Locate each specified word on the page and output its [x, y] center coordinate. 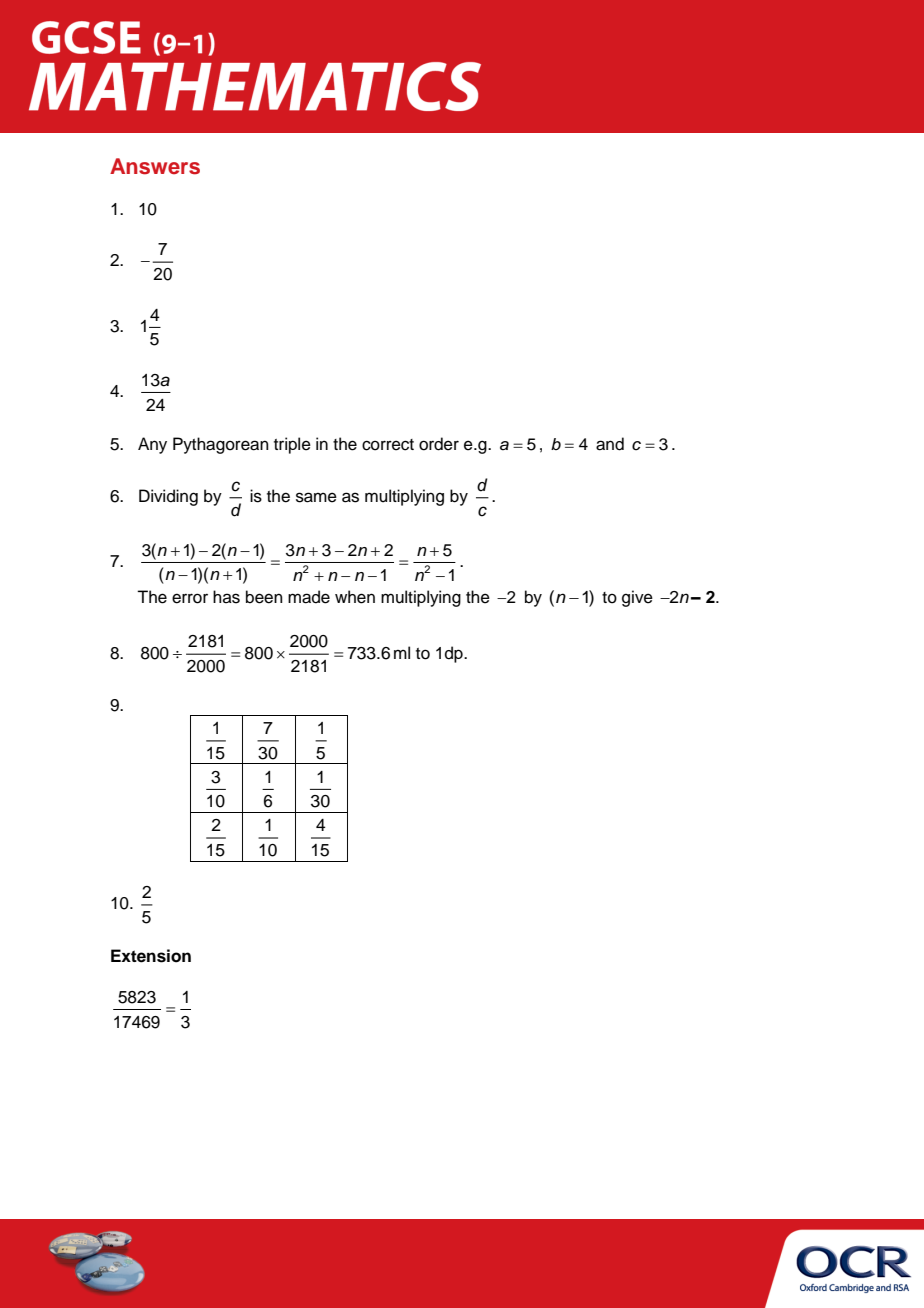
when [355, 597]
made [309, 597]
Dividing [168, 497]
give [637, 598]
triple [292, 445]
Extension [151, 956]
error [190, 598]
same [316, 497]
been [264, 597]
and [610, 444]
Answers [155, 166]
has [226, 597]
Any [152, 445]
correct [388, 445]
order [439, 444]
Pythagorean [221, 445]
